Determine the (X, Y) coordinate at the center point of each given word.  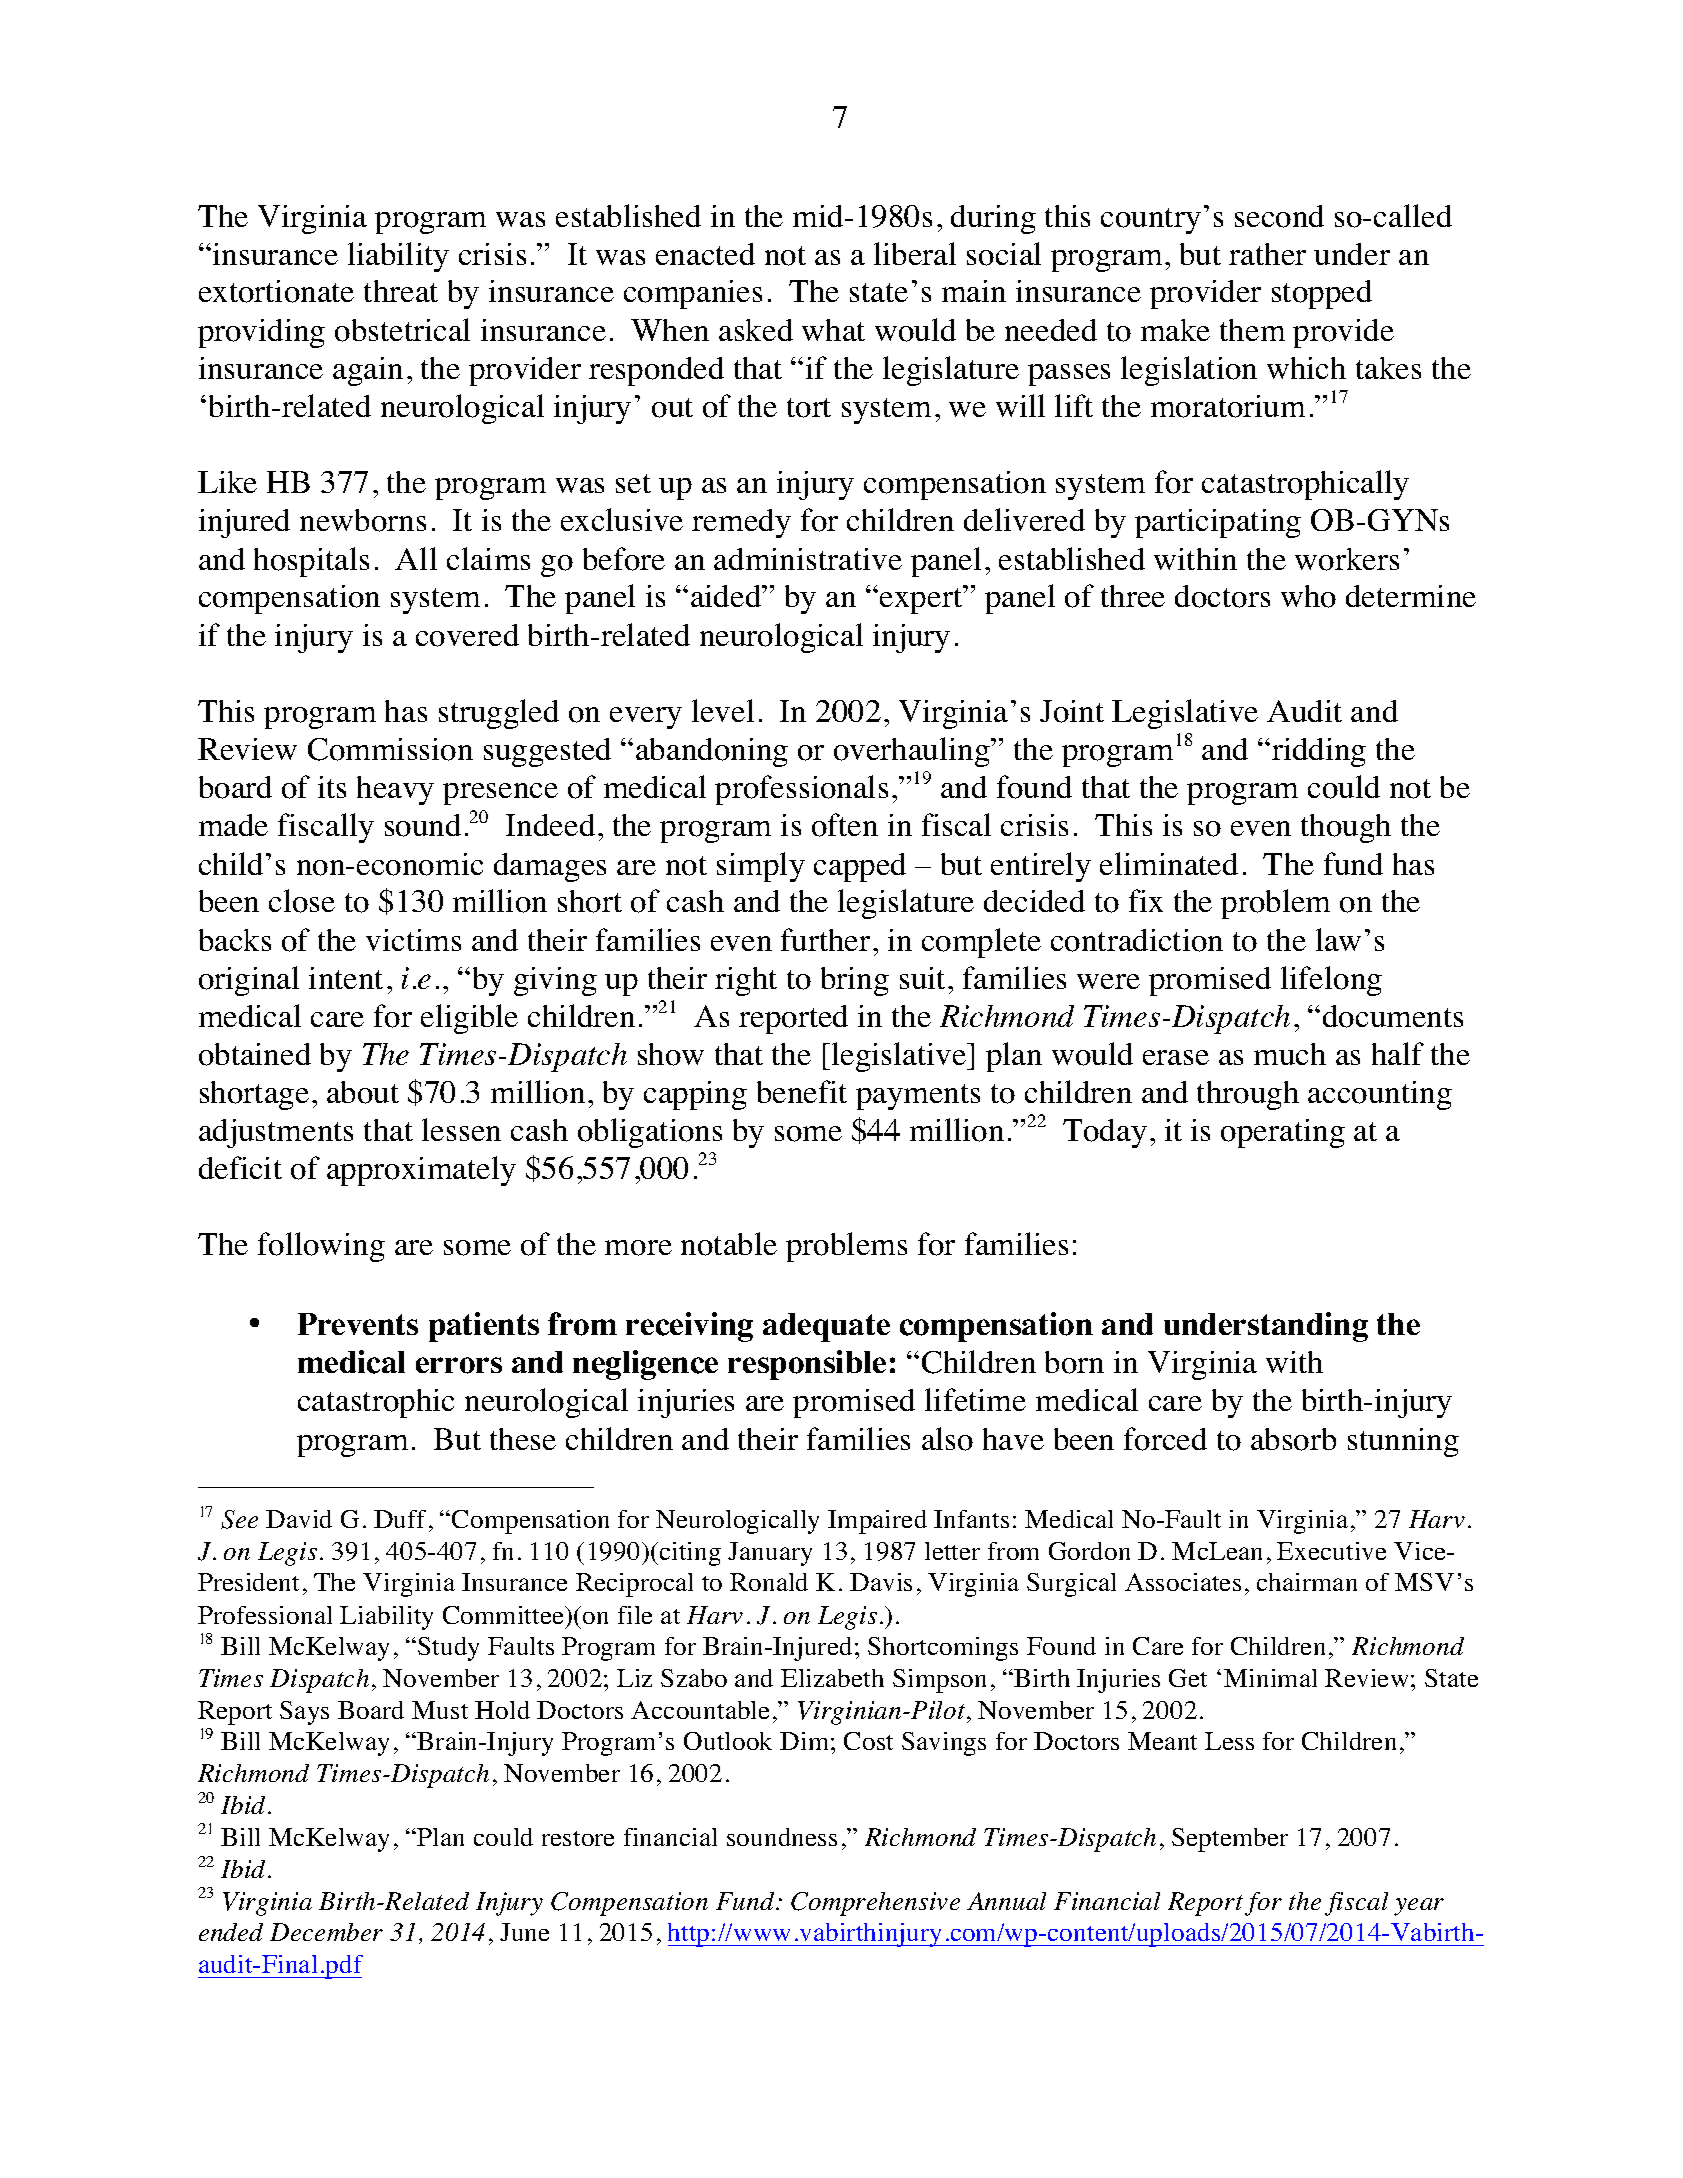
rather (1267, 254)
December (326, 1932)
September (1230, 1840)
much (1290, 1054)
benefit (802, 1091)
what (833, 330)
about (363, 1092)
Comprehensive (875, 1904)
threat (401, 291)
